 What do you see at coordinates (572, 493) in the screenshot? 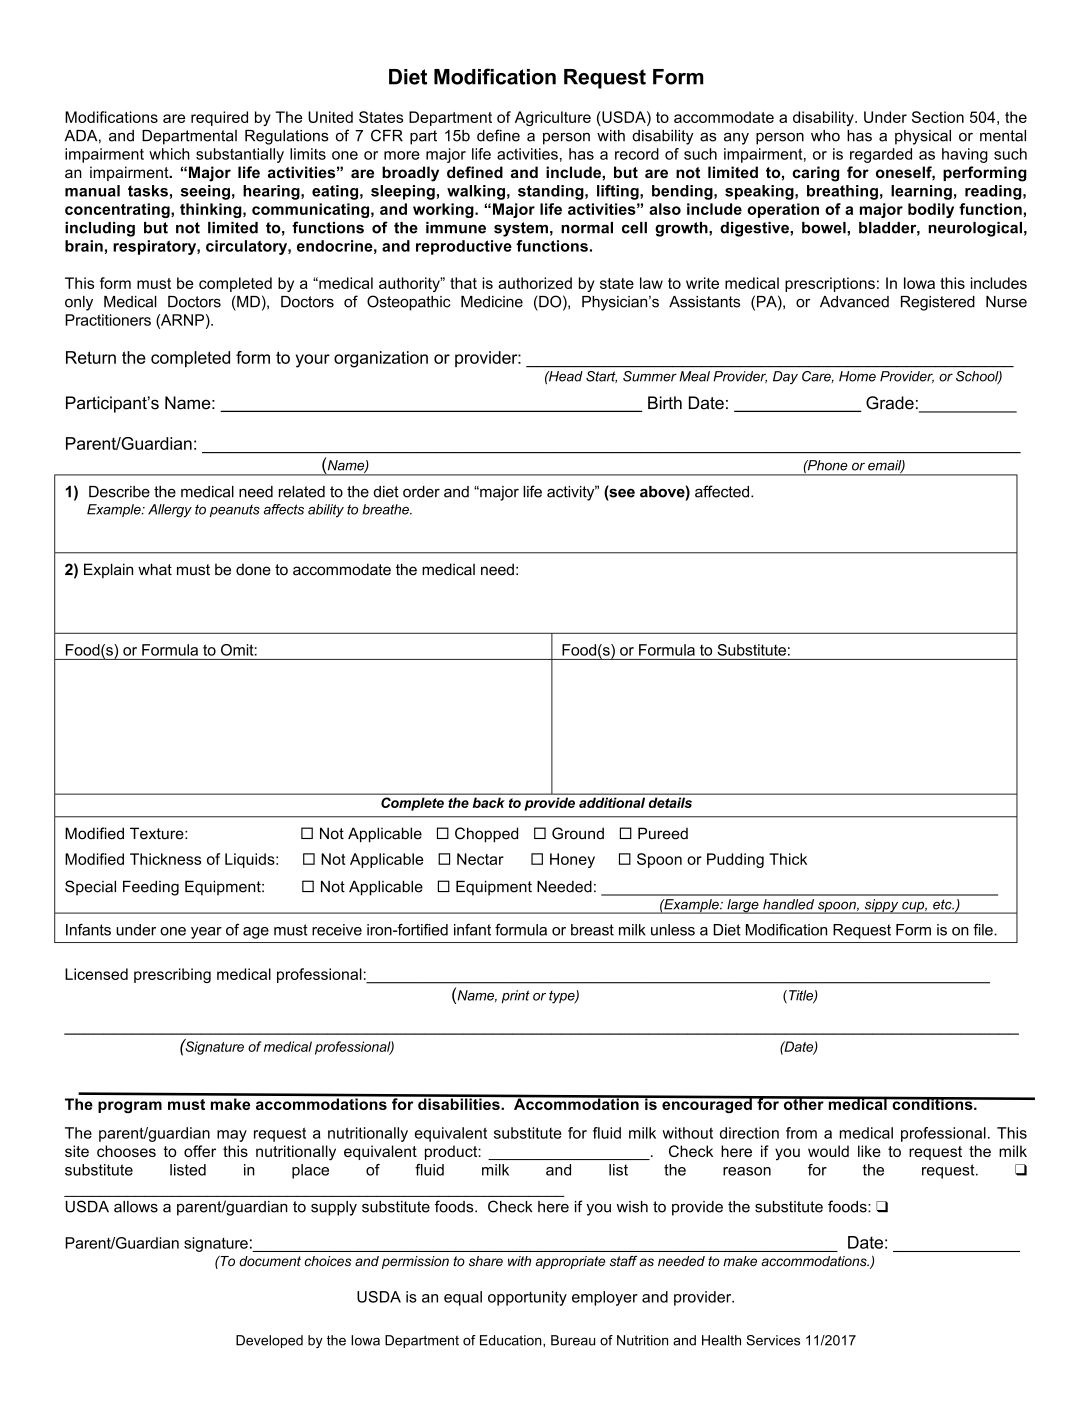
I see `activity` at bounding box center [572, 493].
